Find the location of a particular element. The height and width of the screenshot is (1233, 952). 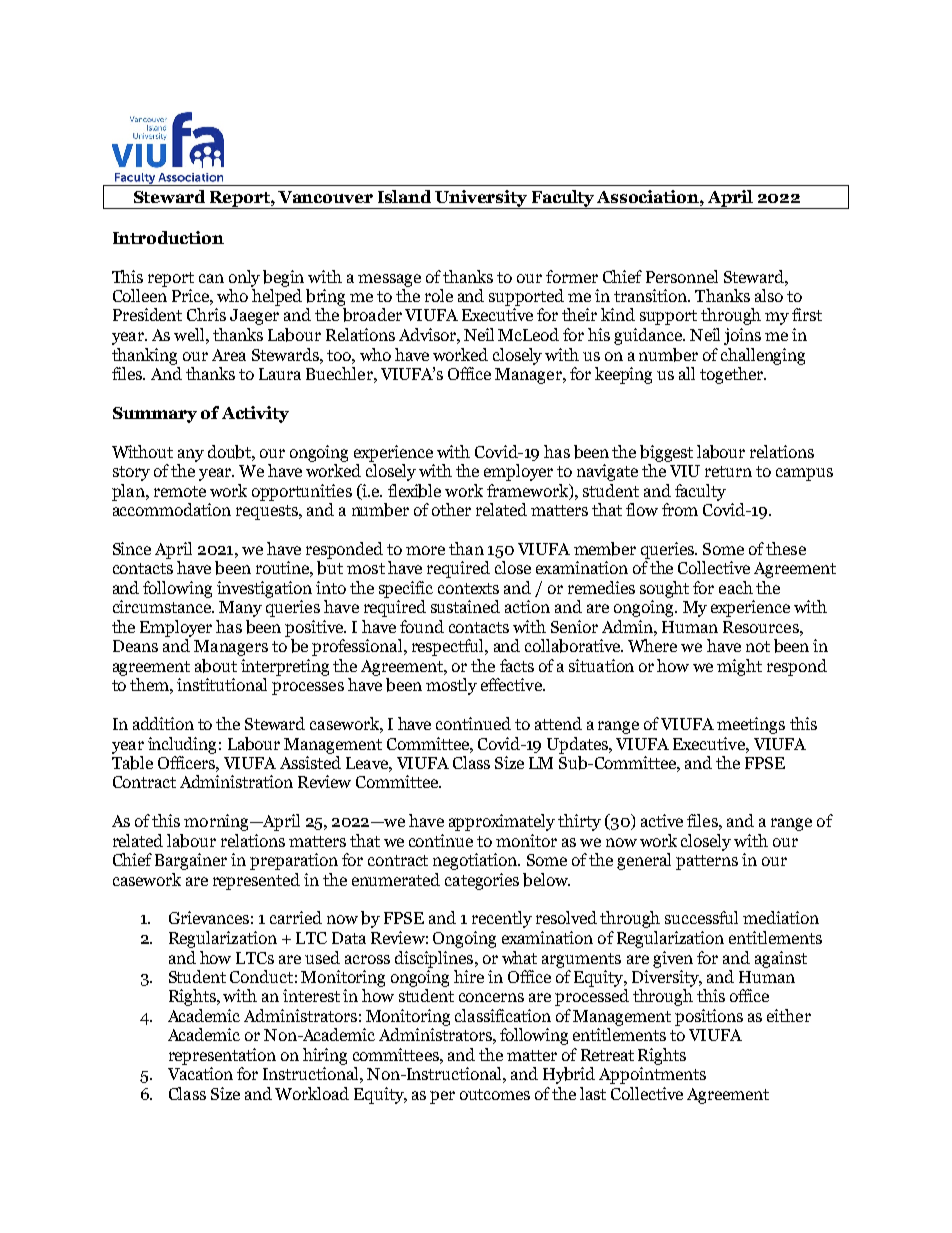

return is located at coordinates (728, 471).
